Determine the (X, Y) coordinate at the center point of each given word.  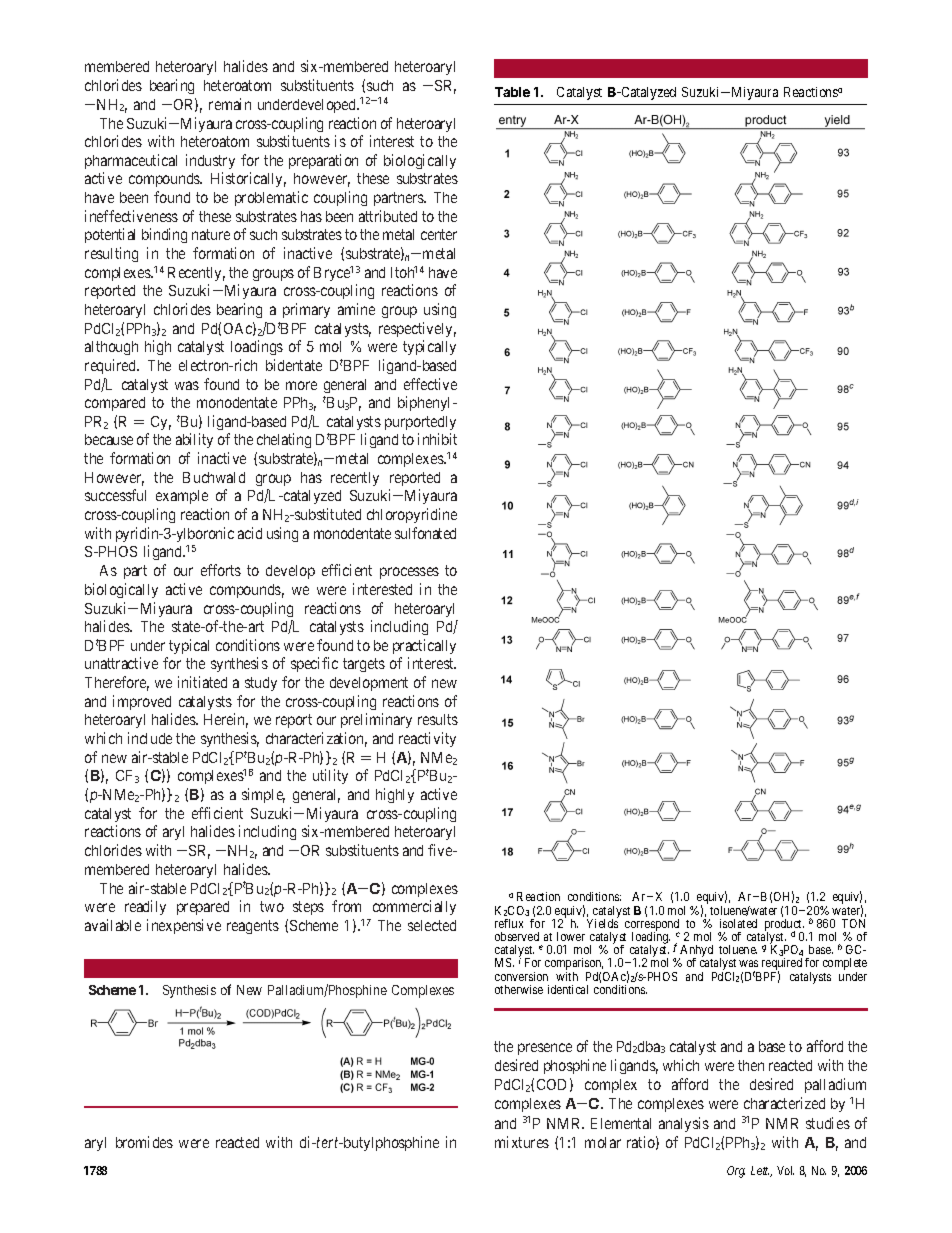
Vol (785, 1170)
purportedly (420, 423)
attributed (388, 216)
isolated (738, 923)
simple (263, 795)
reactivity (427, 739)
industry (210, 161)
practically (424, 646)
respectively (417, 329)
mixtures (522, 1142)
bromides (144, 1142)
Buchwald (214, 477)
